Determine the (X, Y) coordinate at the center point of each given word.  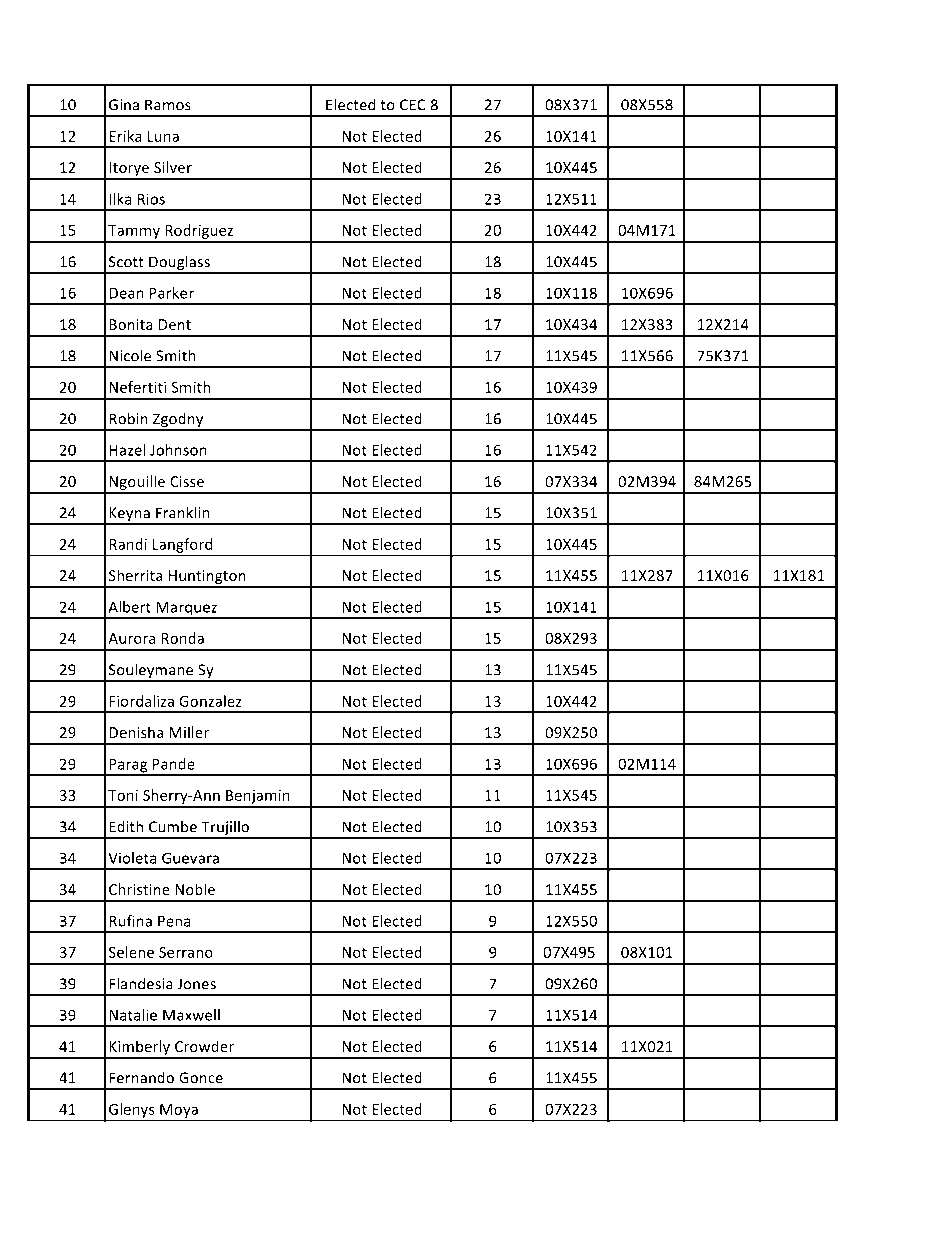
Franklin (183, 512)
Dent (175, 324)
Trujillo (225, 829)
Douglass (179, 264)
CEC (413, 105)
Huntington (207, 578)
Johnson (178, 450)
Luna (163, 136)
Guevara (190, 858)
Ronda (182, 638)
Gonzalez (210, 701)
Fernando (141, 1077)
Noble (195, 889)
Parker (172, 293)
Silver (173, 167)
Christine (139, 889)
